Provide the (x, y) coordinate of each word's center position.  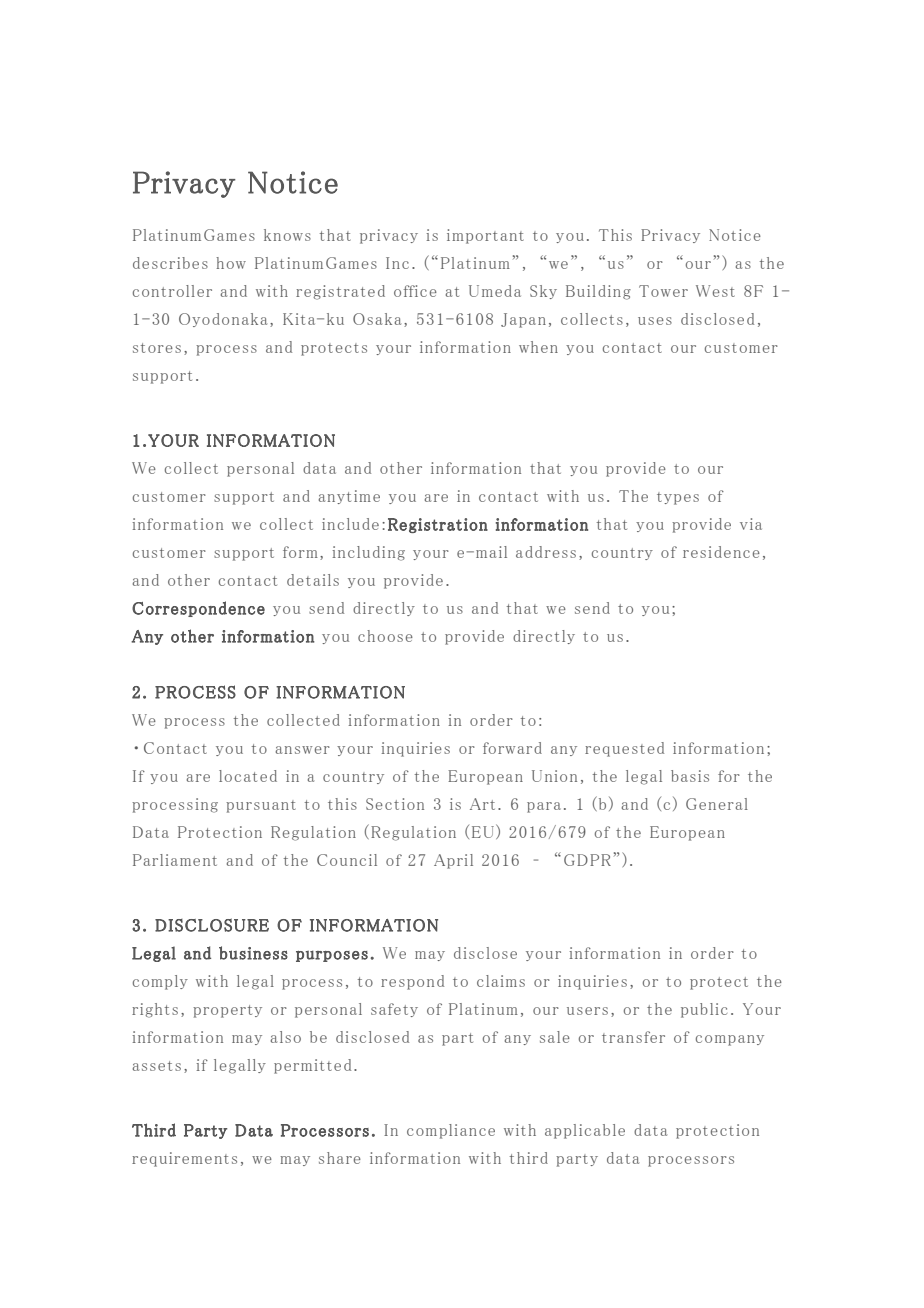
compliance (451, 1131)
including (368, 553)
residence (721, 552)
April (453, 861)
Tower (663, 291)
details (313, 580)
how (231, 263)
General (717, 804)
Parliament (175, 860)
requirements (184, 1159)
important (485, 236)
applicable (585, 1131)
